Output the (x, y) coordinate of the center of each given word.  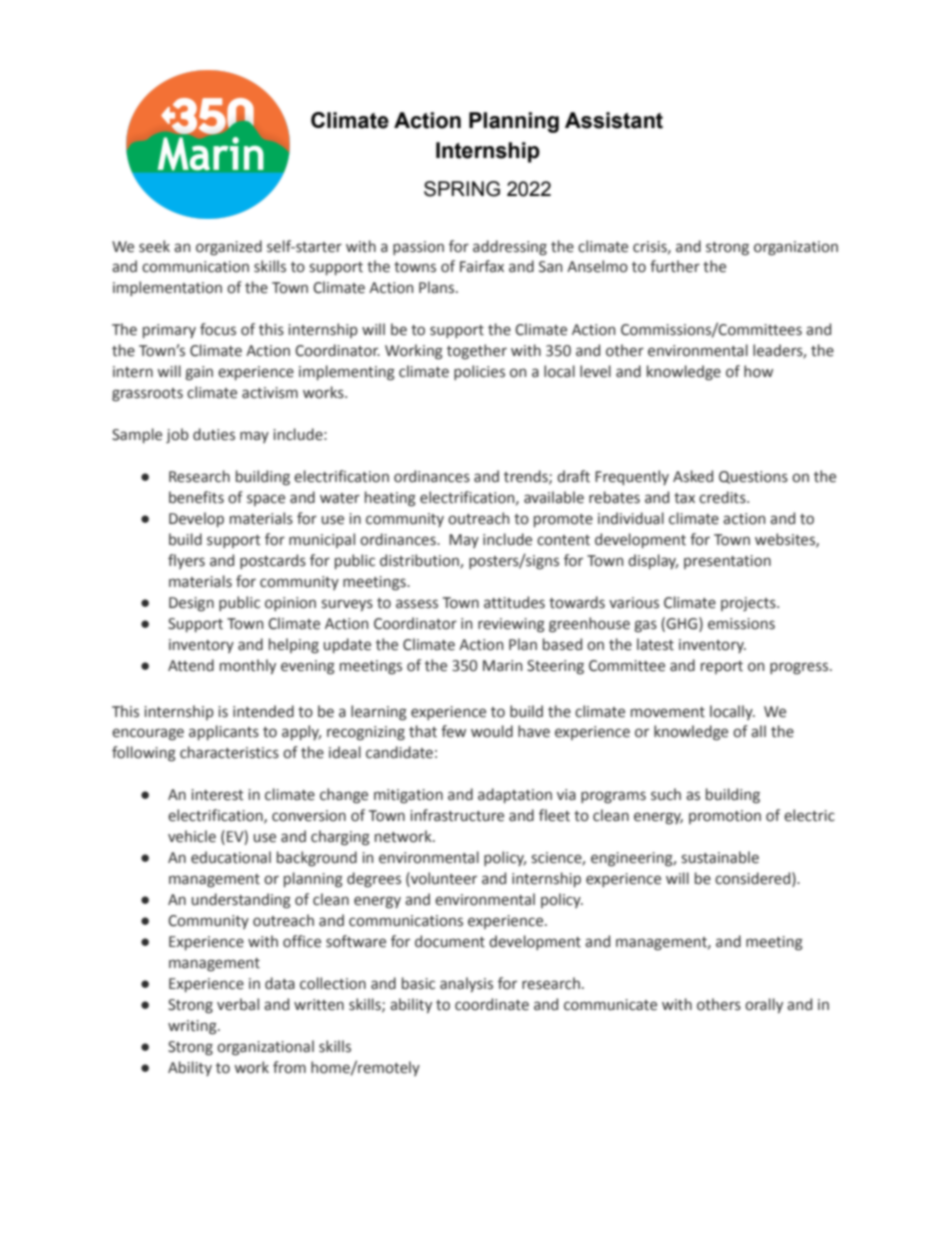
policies (479, 372)
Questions (753, 477)
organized (229, 247)
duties (214, 434)
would (492, 731)
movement (668, 712)
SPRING (462, 189)
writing (193, 1027)
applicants (224, 732)
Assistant (614, 120)
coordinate (492, 1004)
